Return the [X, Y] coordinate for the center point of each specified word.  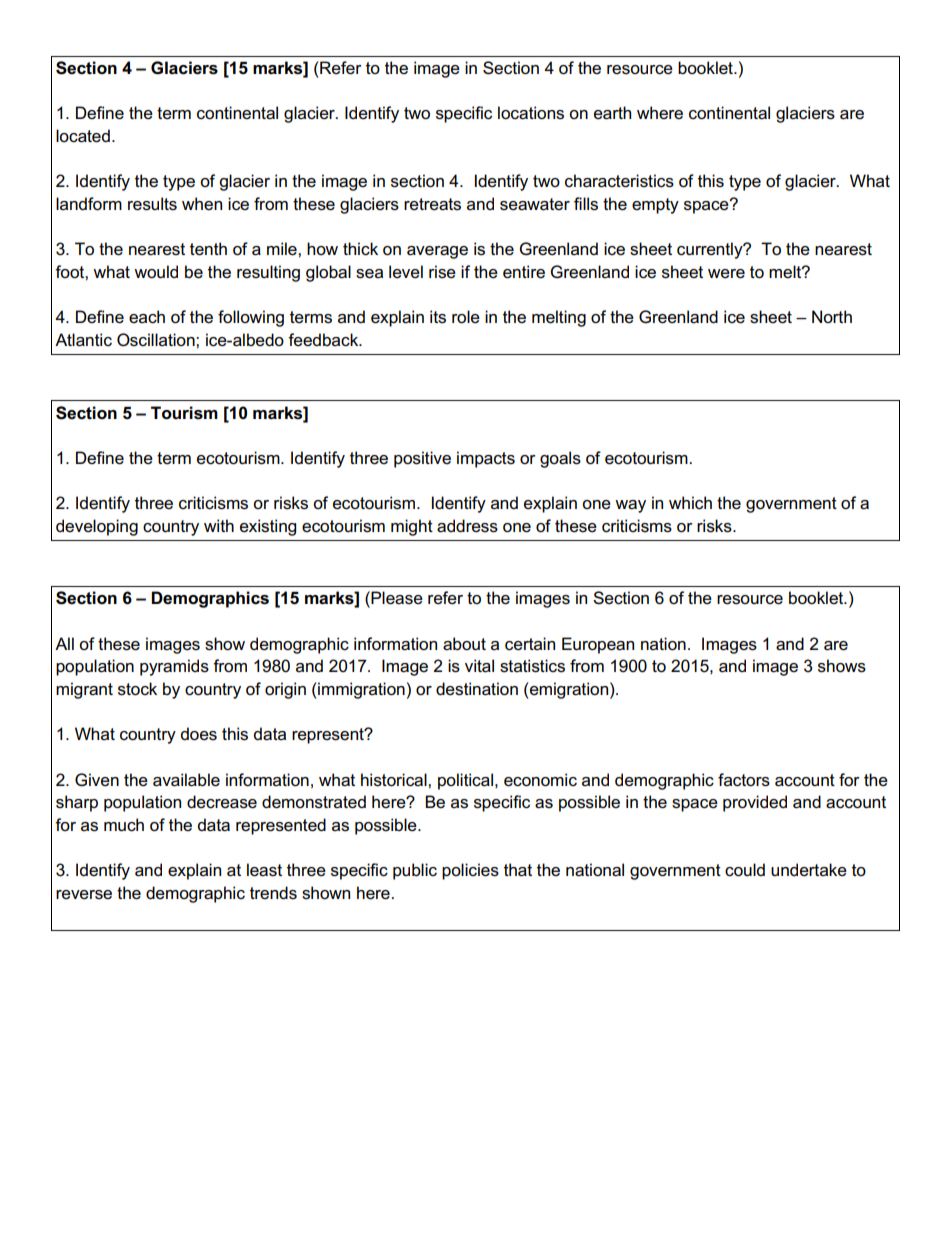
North [832, 316]
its [438, 317]
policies [470, 871]
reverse [84, 895]
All [64, 643]
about [464, 644]
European [598, 645]
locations [531, 113]
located [83, 136]
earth [612, 113]
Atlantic [83, 340]
